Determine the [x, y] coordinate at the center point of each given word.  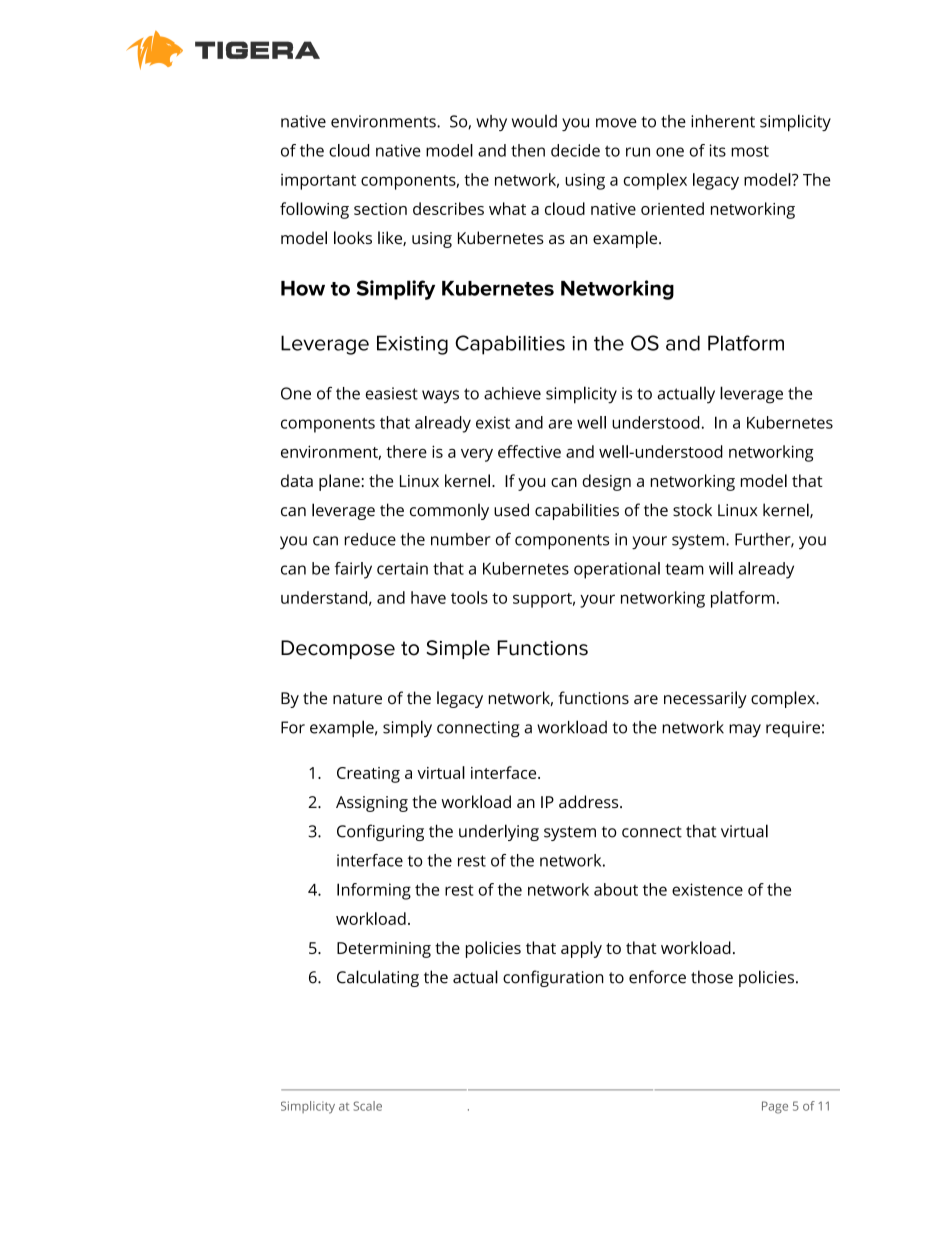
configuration [553, 978]
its [718, 150]
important [318, 182]
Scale [368, 1106]
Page [775, 1107]
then [528, 150]
